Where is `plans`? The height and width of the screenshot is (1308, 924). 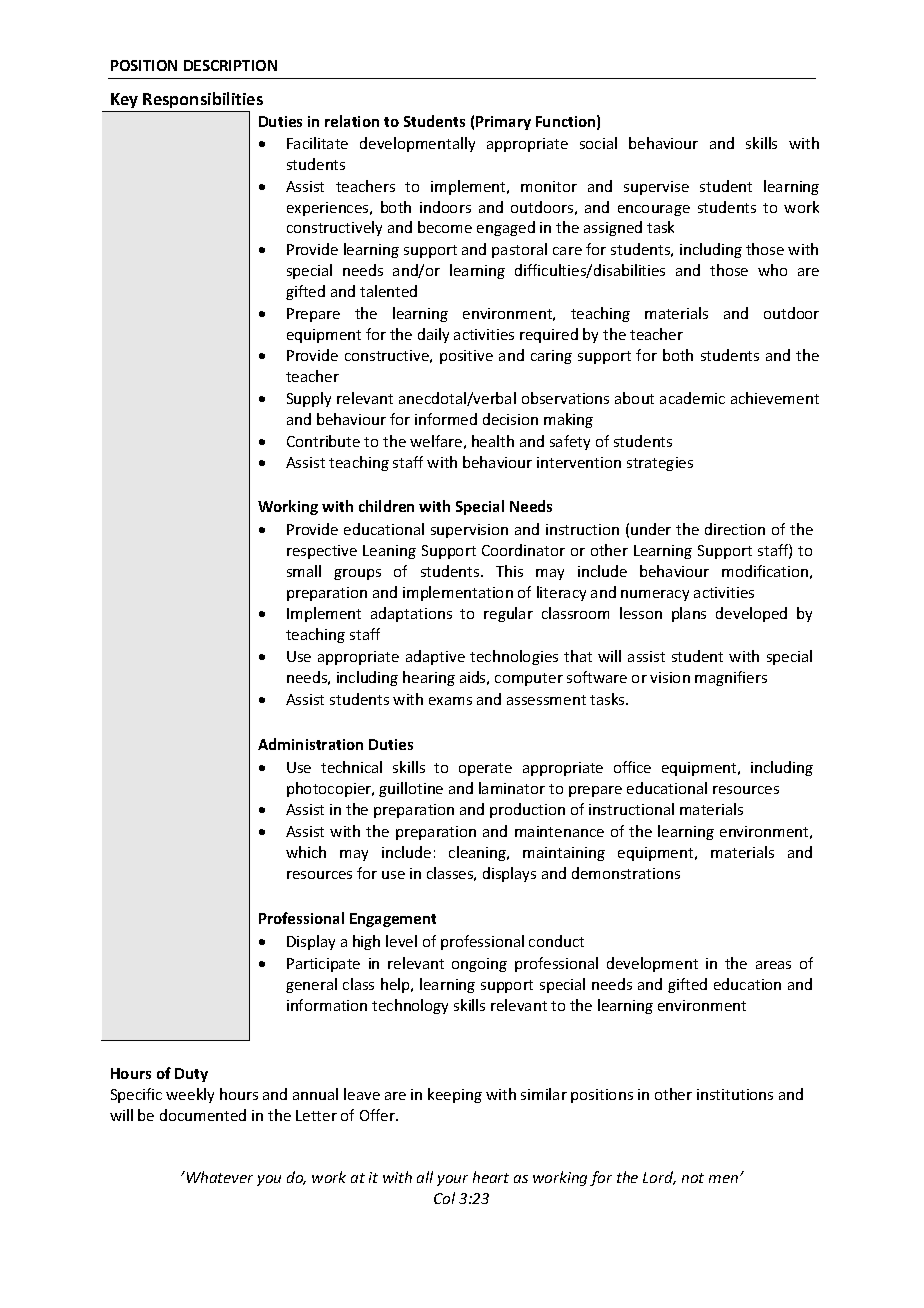 plans is located at coordinates (689, 614).
